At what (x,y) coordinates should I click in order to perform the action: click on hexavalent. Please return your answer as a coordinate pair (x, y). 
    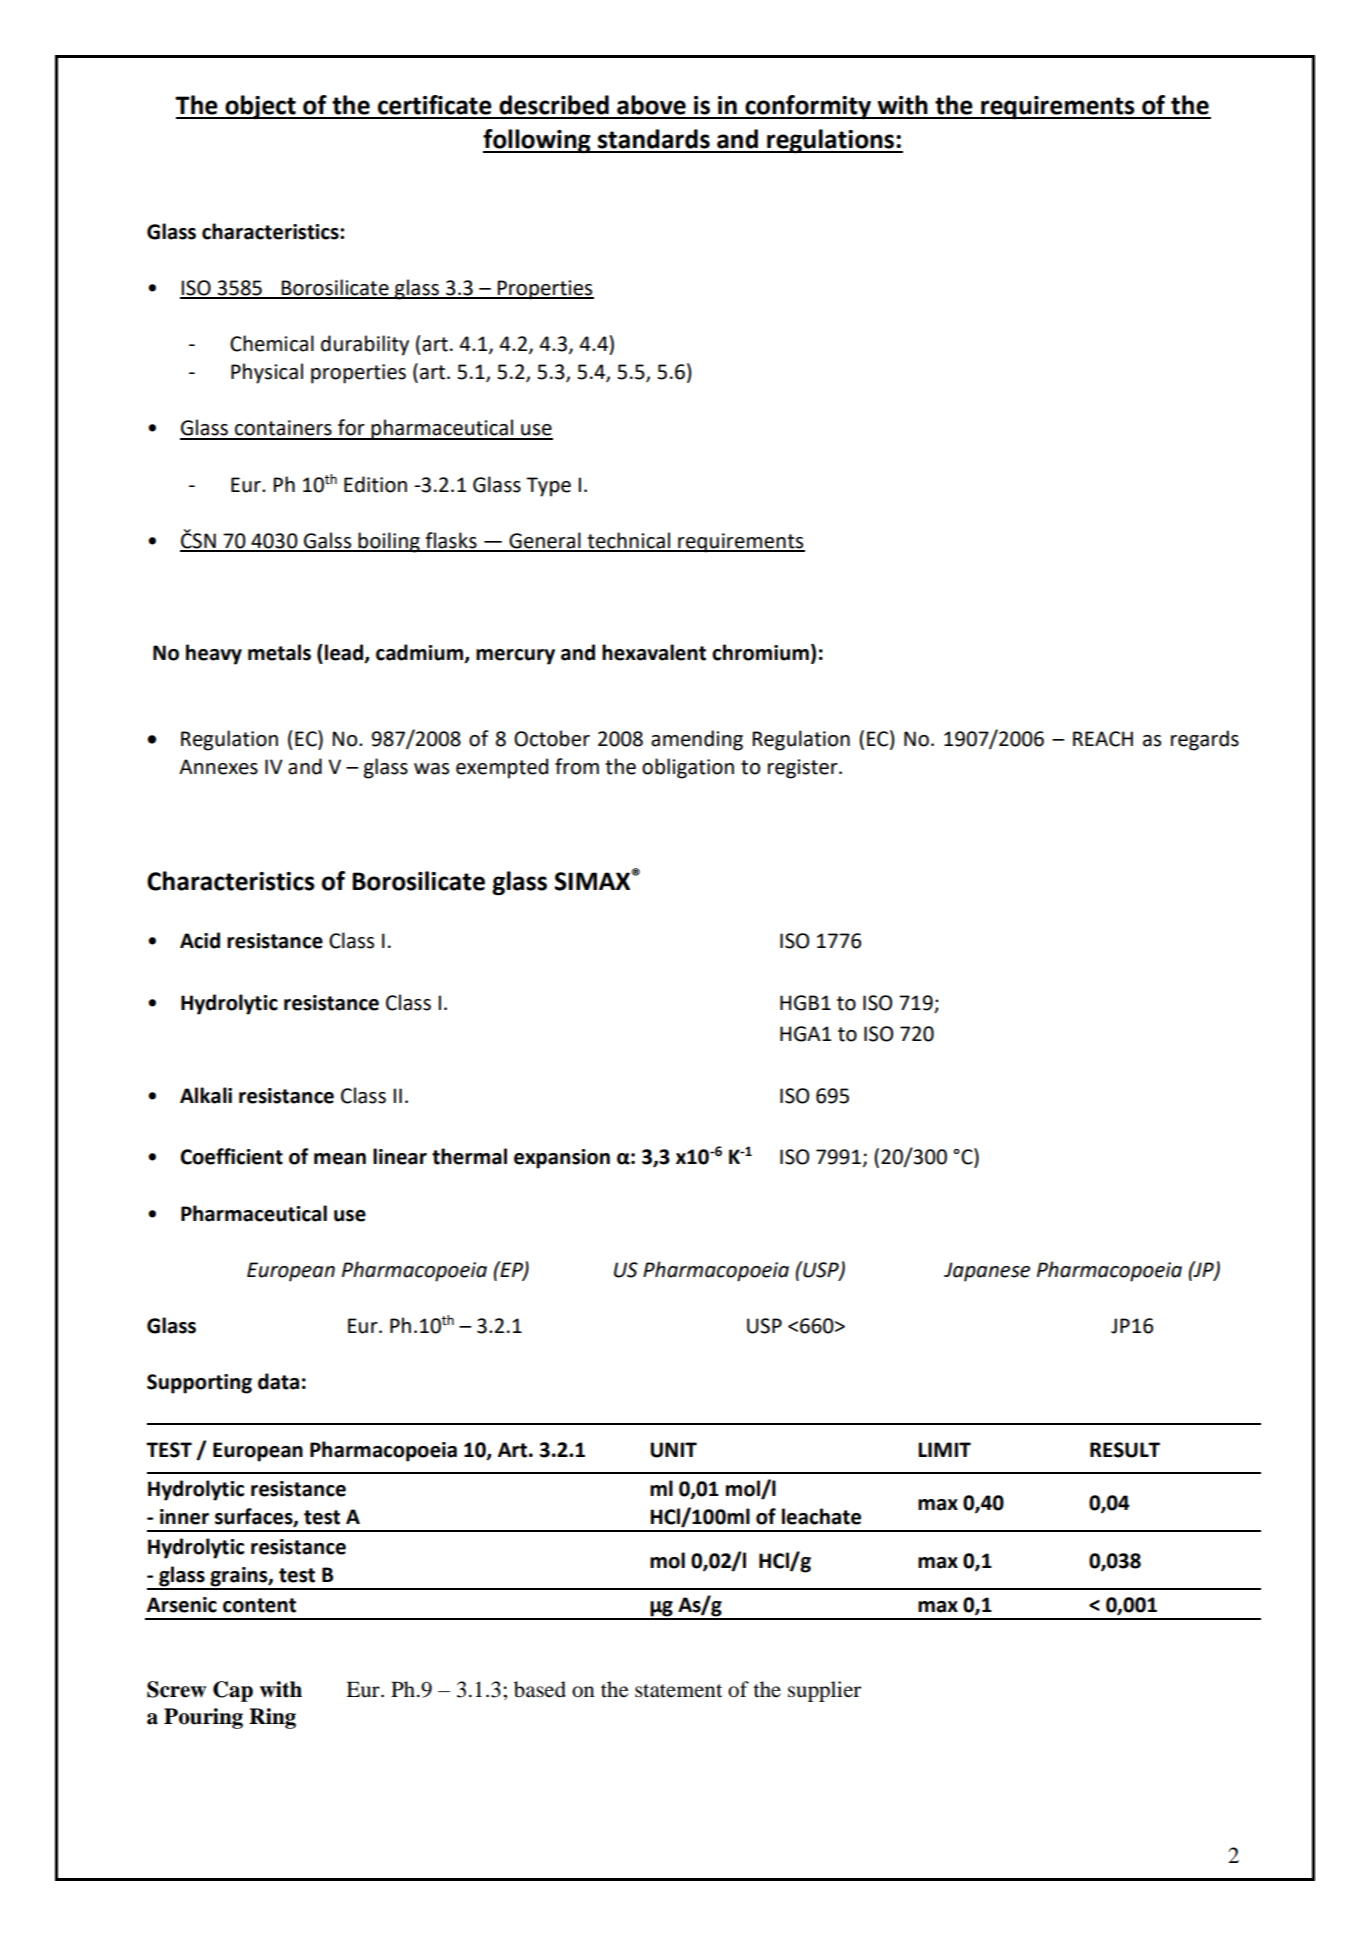
    Looking at the image, I should click on (654, 652).
